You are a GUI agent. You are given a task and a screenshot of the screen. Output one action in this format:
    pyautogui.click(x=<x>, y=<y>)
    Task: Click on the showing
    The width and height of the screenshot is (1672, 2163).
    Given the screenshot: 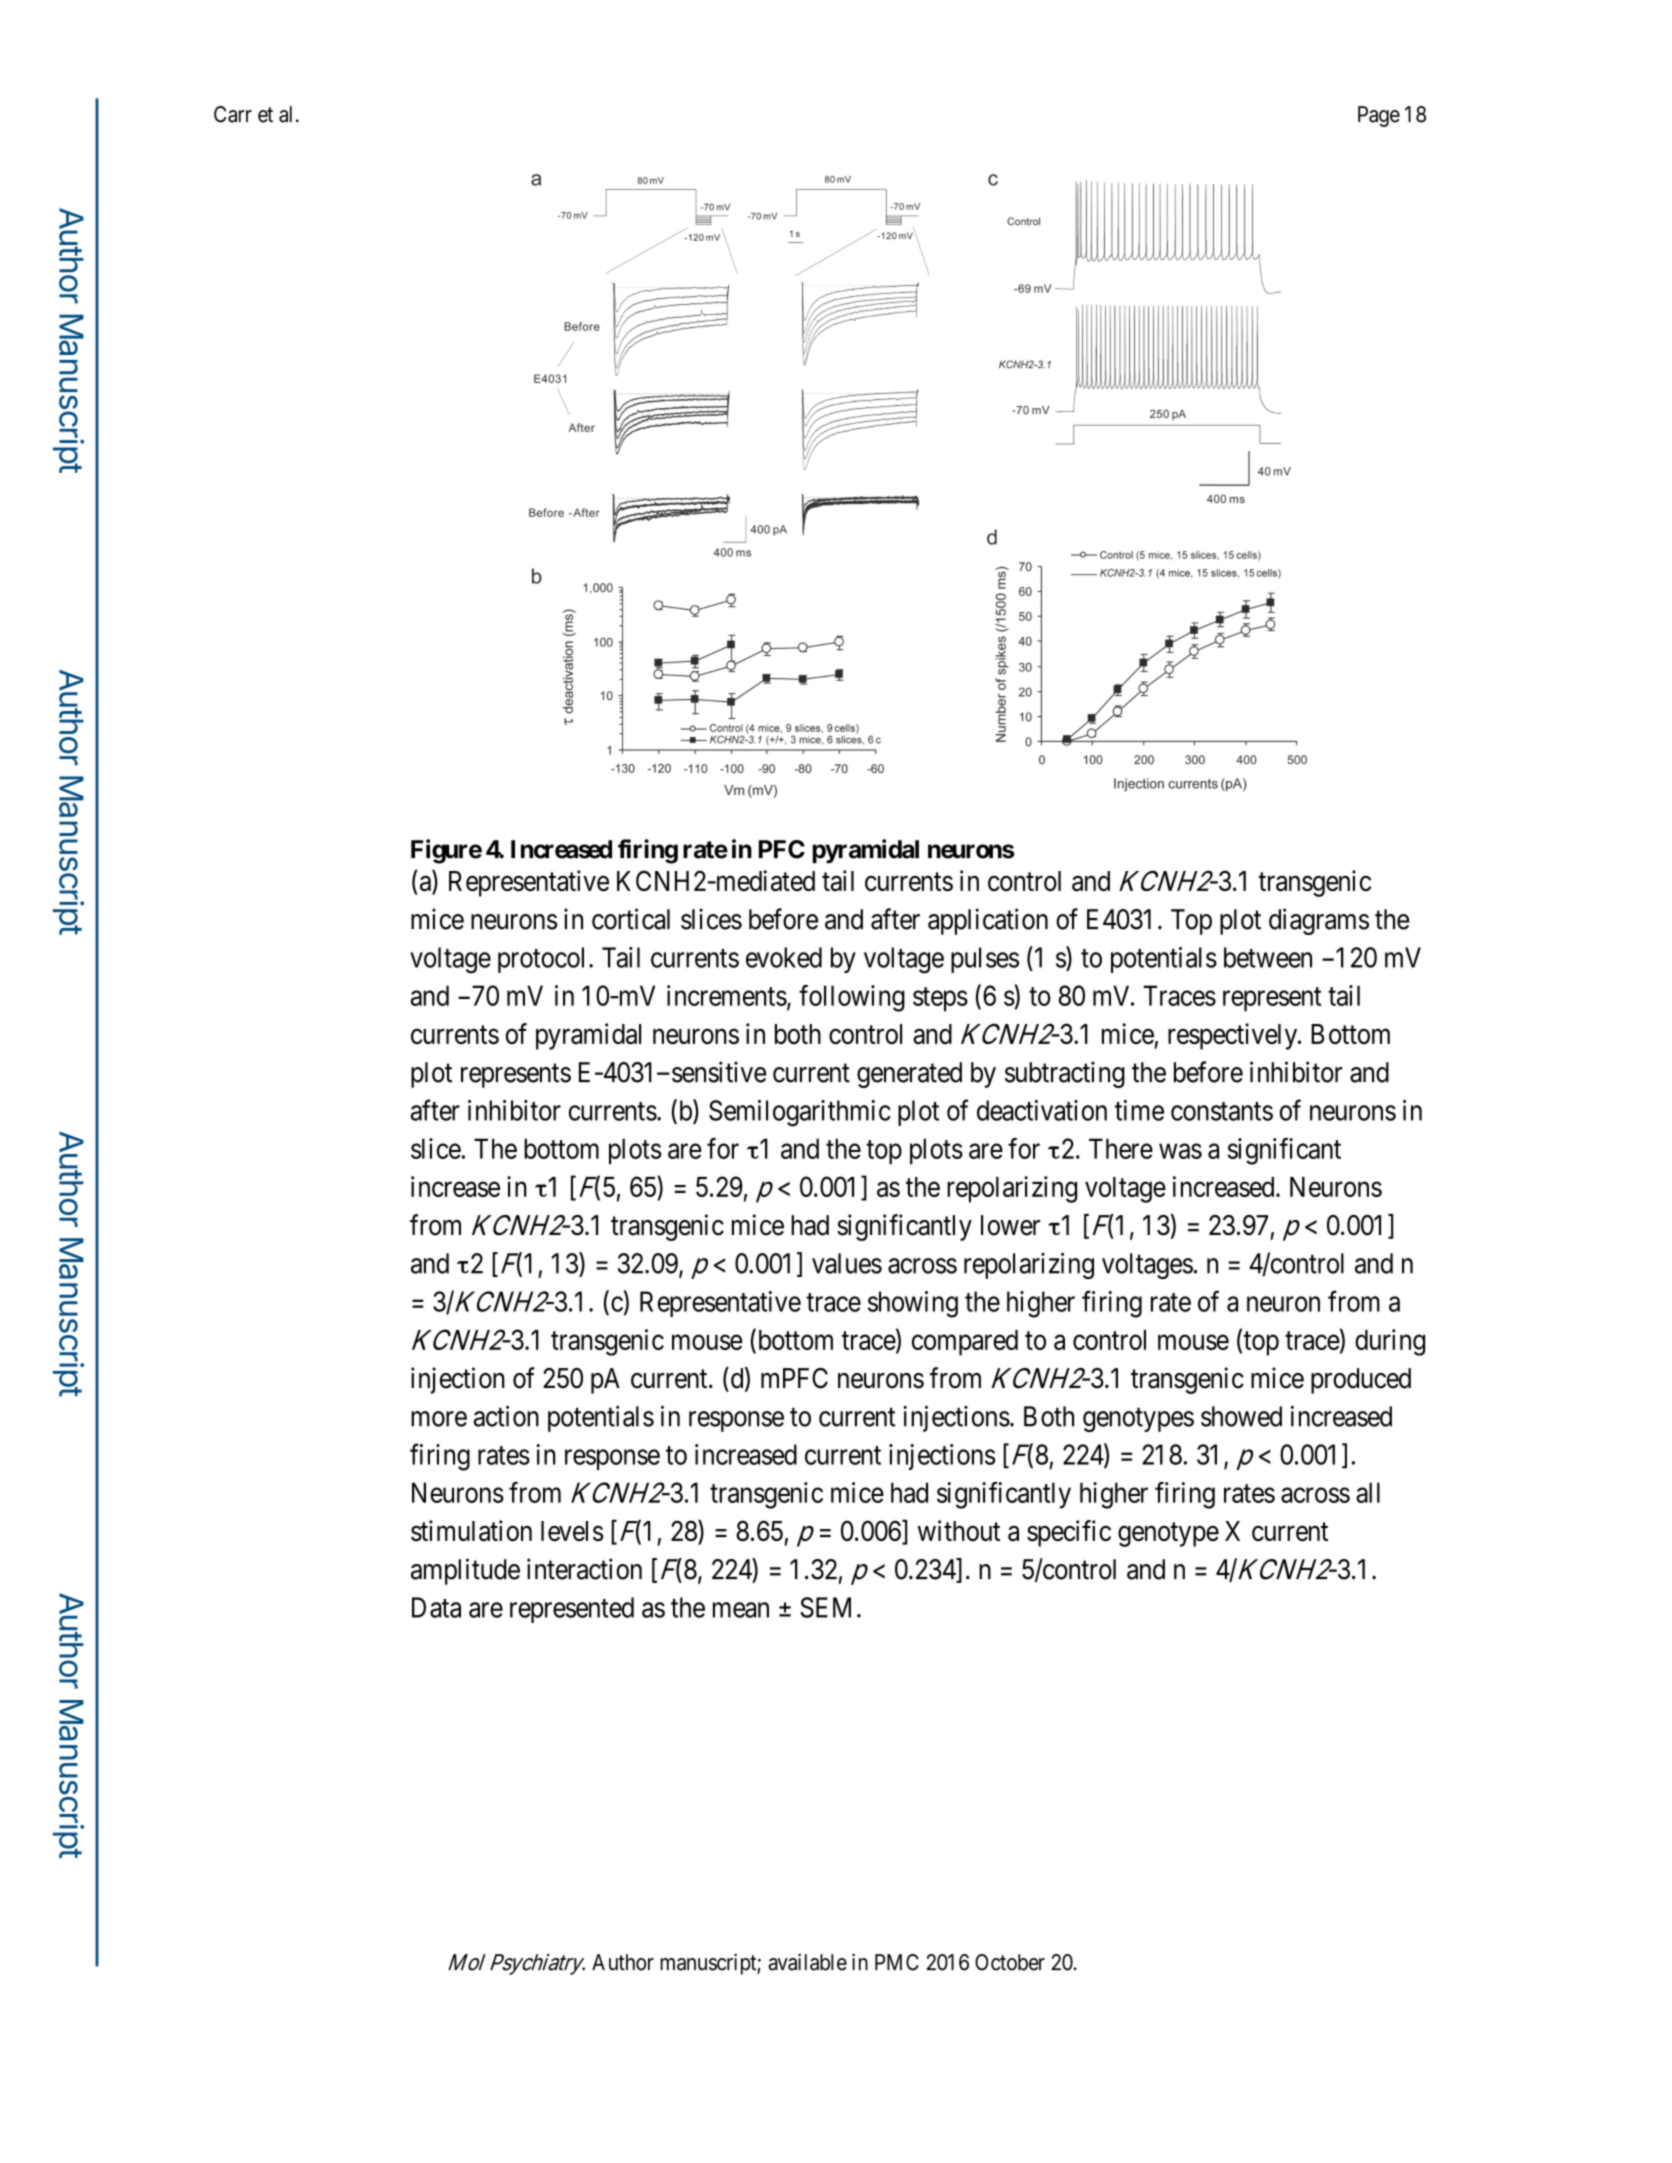 What is the action you would take?
    pyautogui.click(x=913, y=1304)
